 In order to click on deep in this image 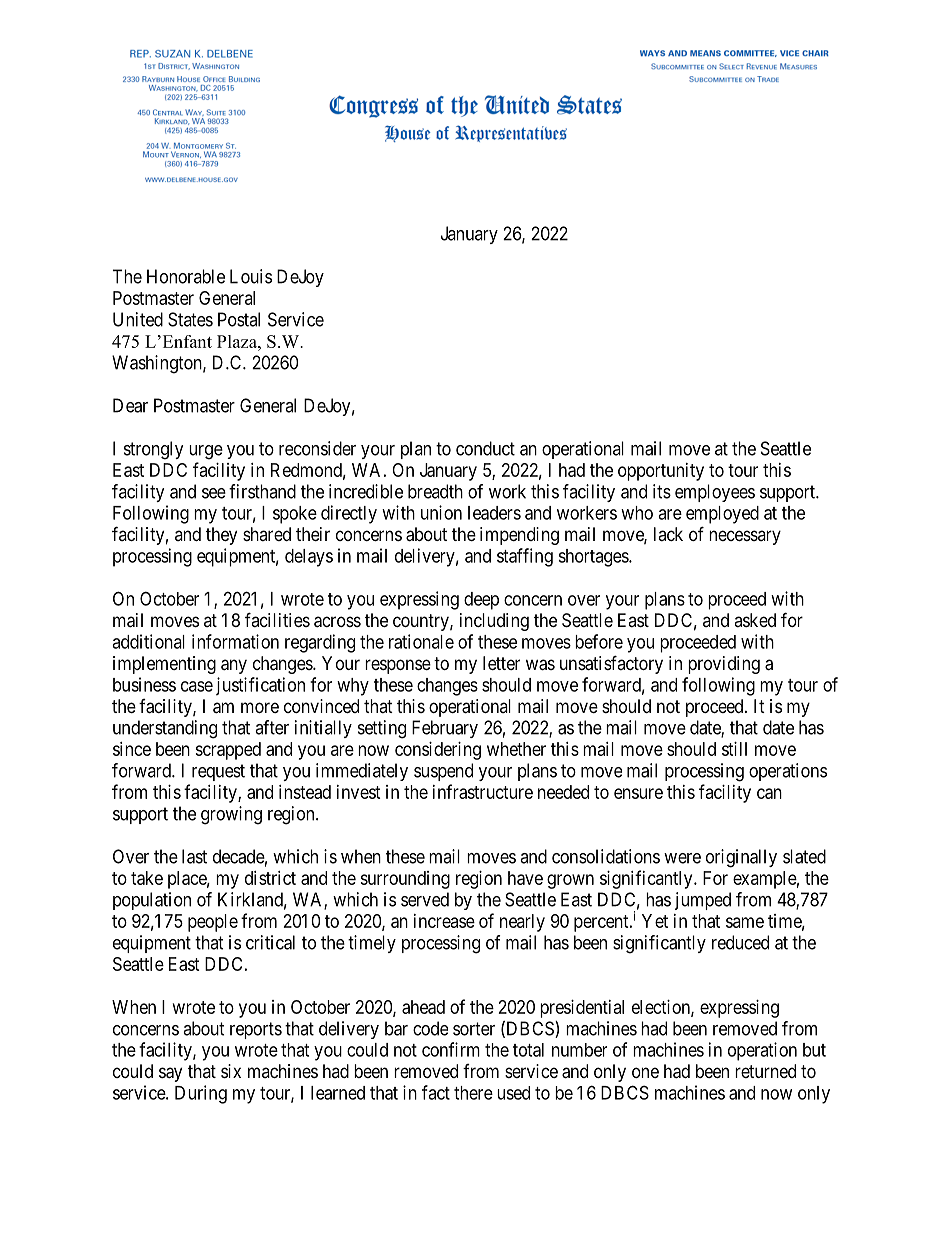, I will do `click(481, 601)`.
